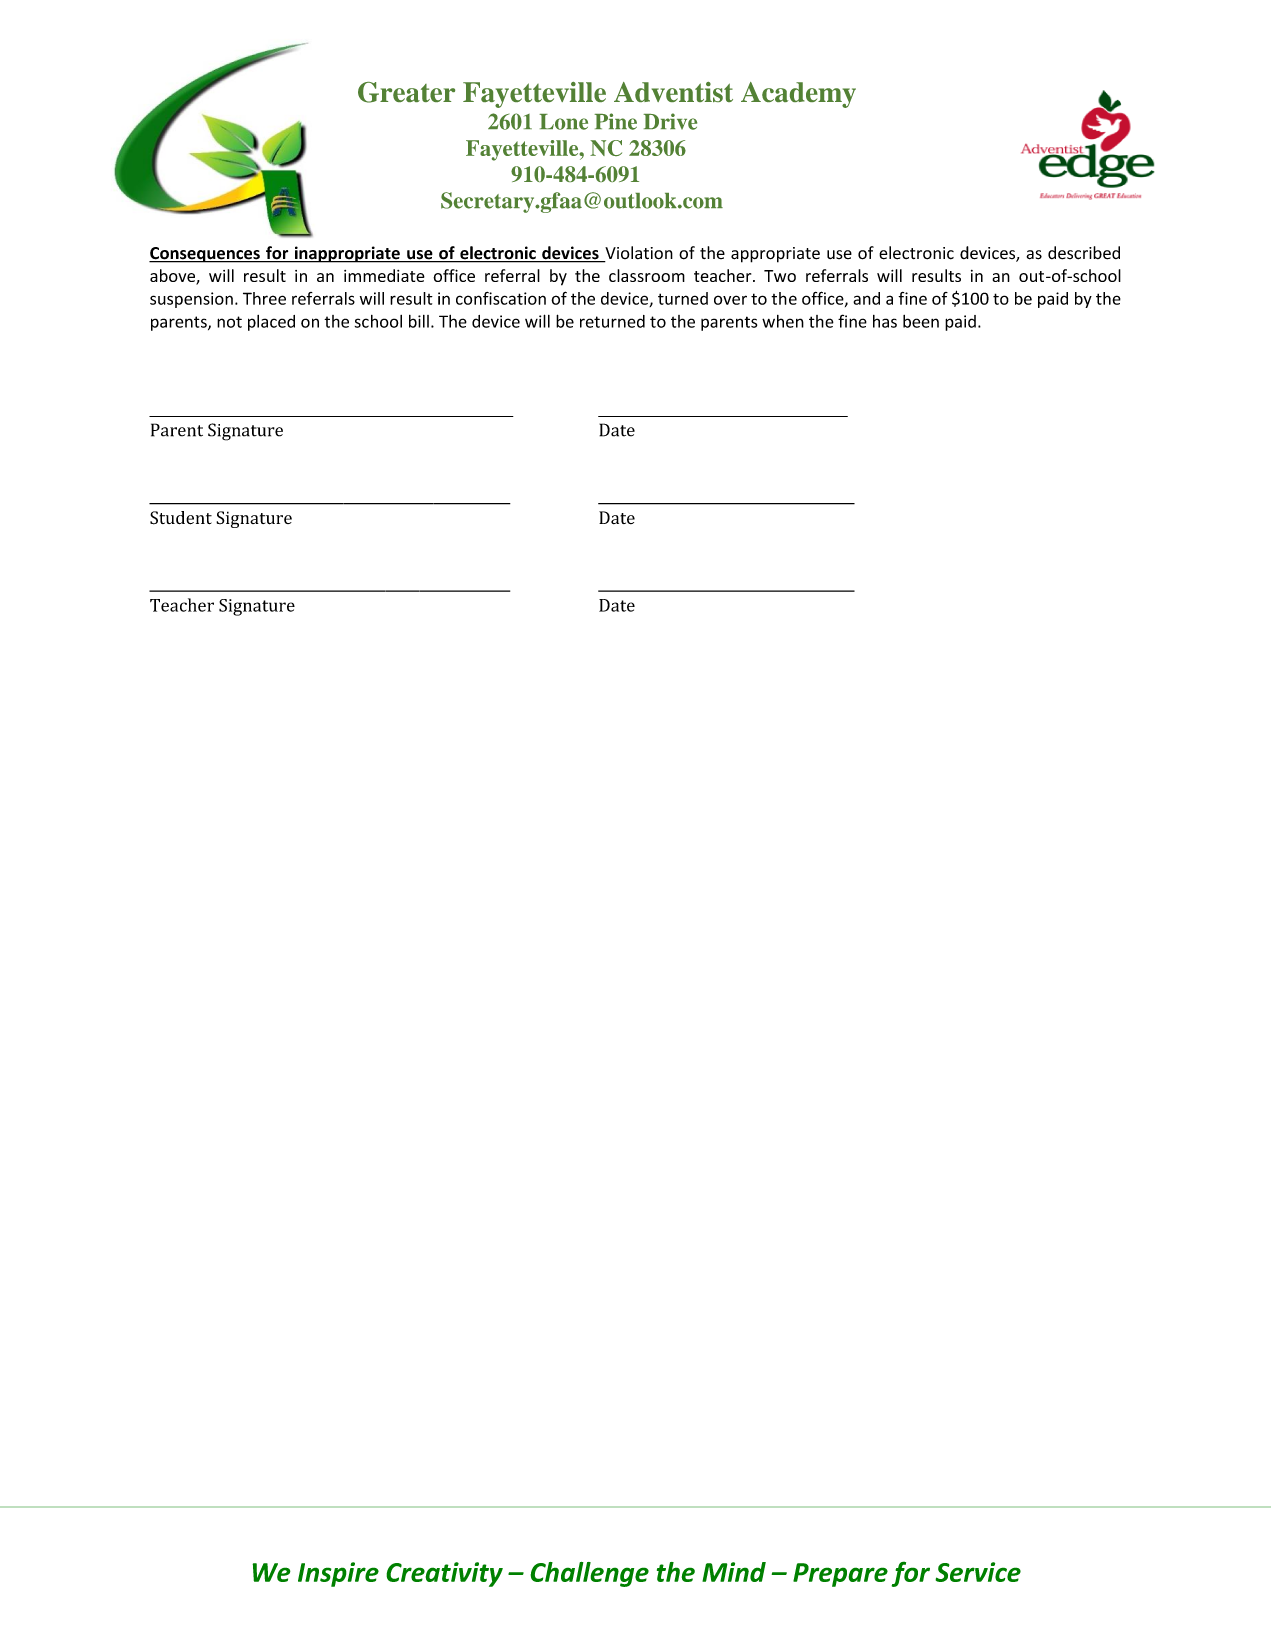 The height and width of the page is (1645, 1271). Describe the element at coordinates (406, 92) in the page. I see `Greater` at that location.
